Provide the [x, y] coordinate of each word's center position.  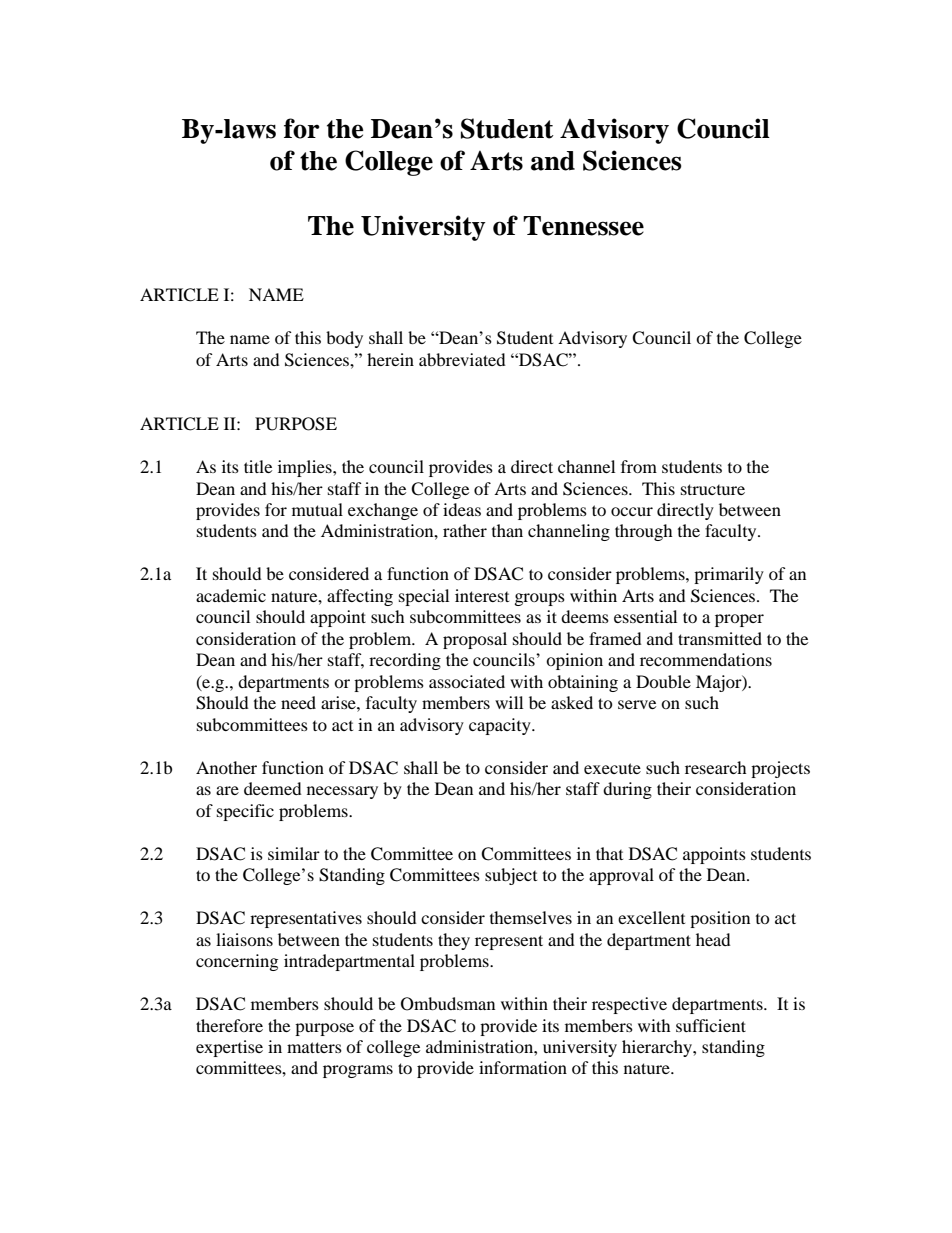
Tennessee [583, 226]
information [523, 1067]
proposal [475, 640]
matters [314, 1047]
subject [511, 876]
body [344, 339]
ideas [462, 509]
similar [294, 853]
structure [713, 489]
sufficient [711, 1025]
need [298, 702]
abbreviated [462, 359]
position [720, 919]
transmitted [720, 638]
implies [306, 468]
